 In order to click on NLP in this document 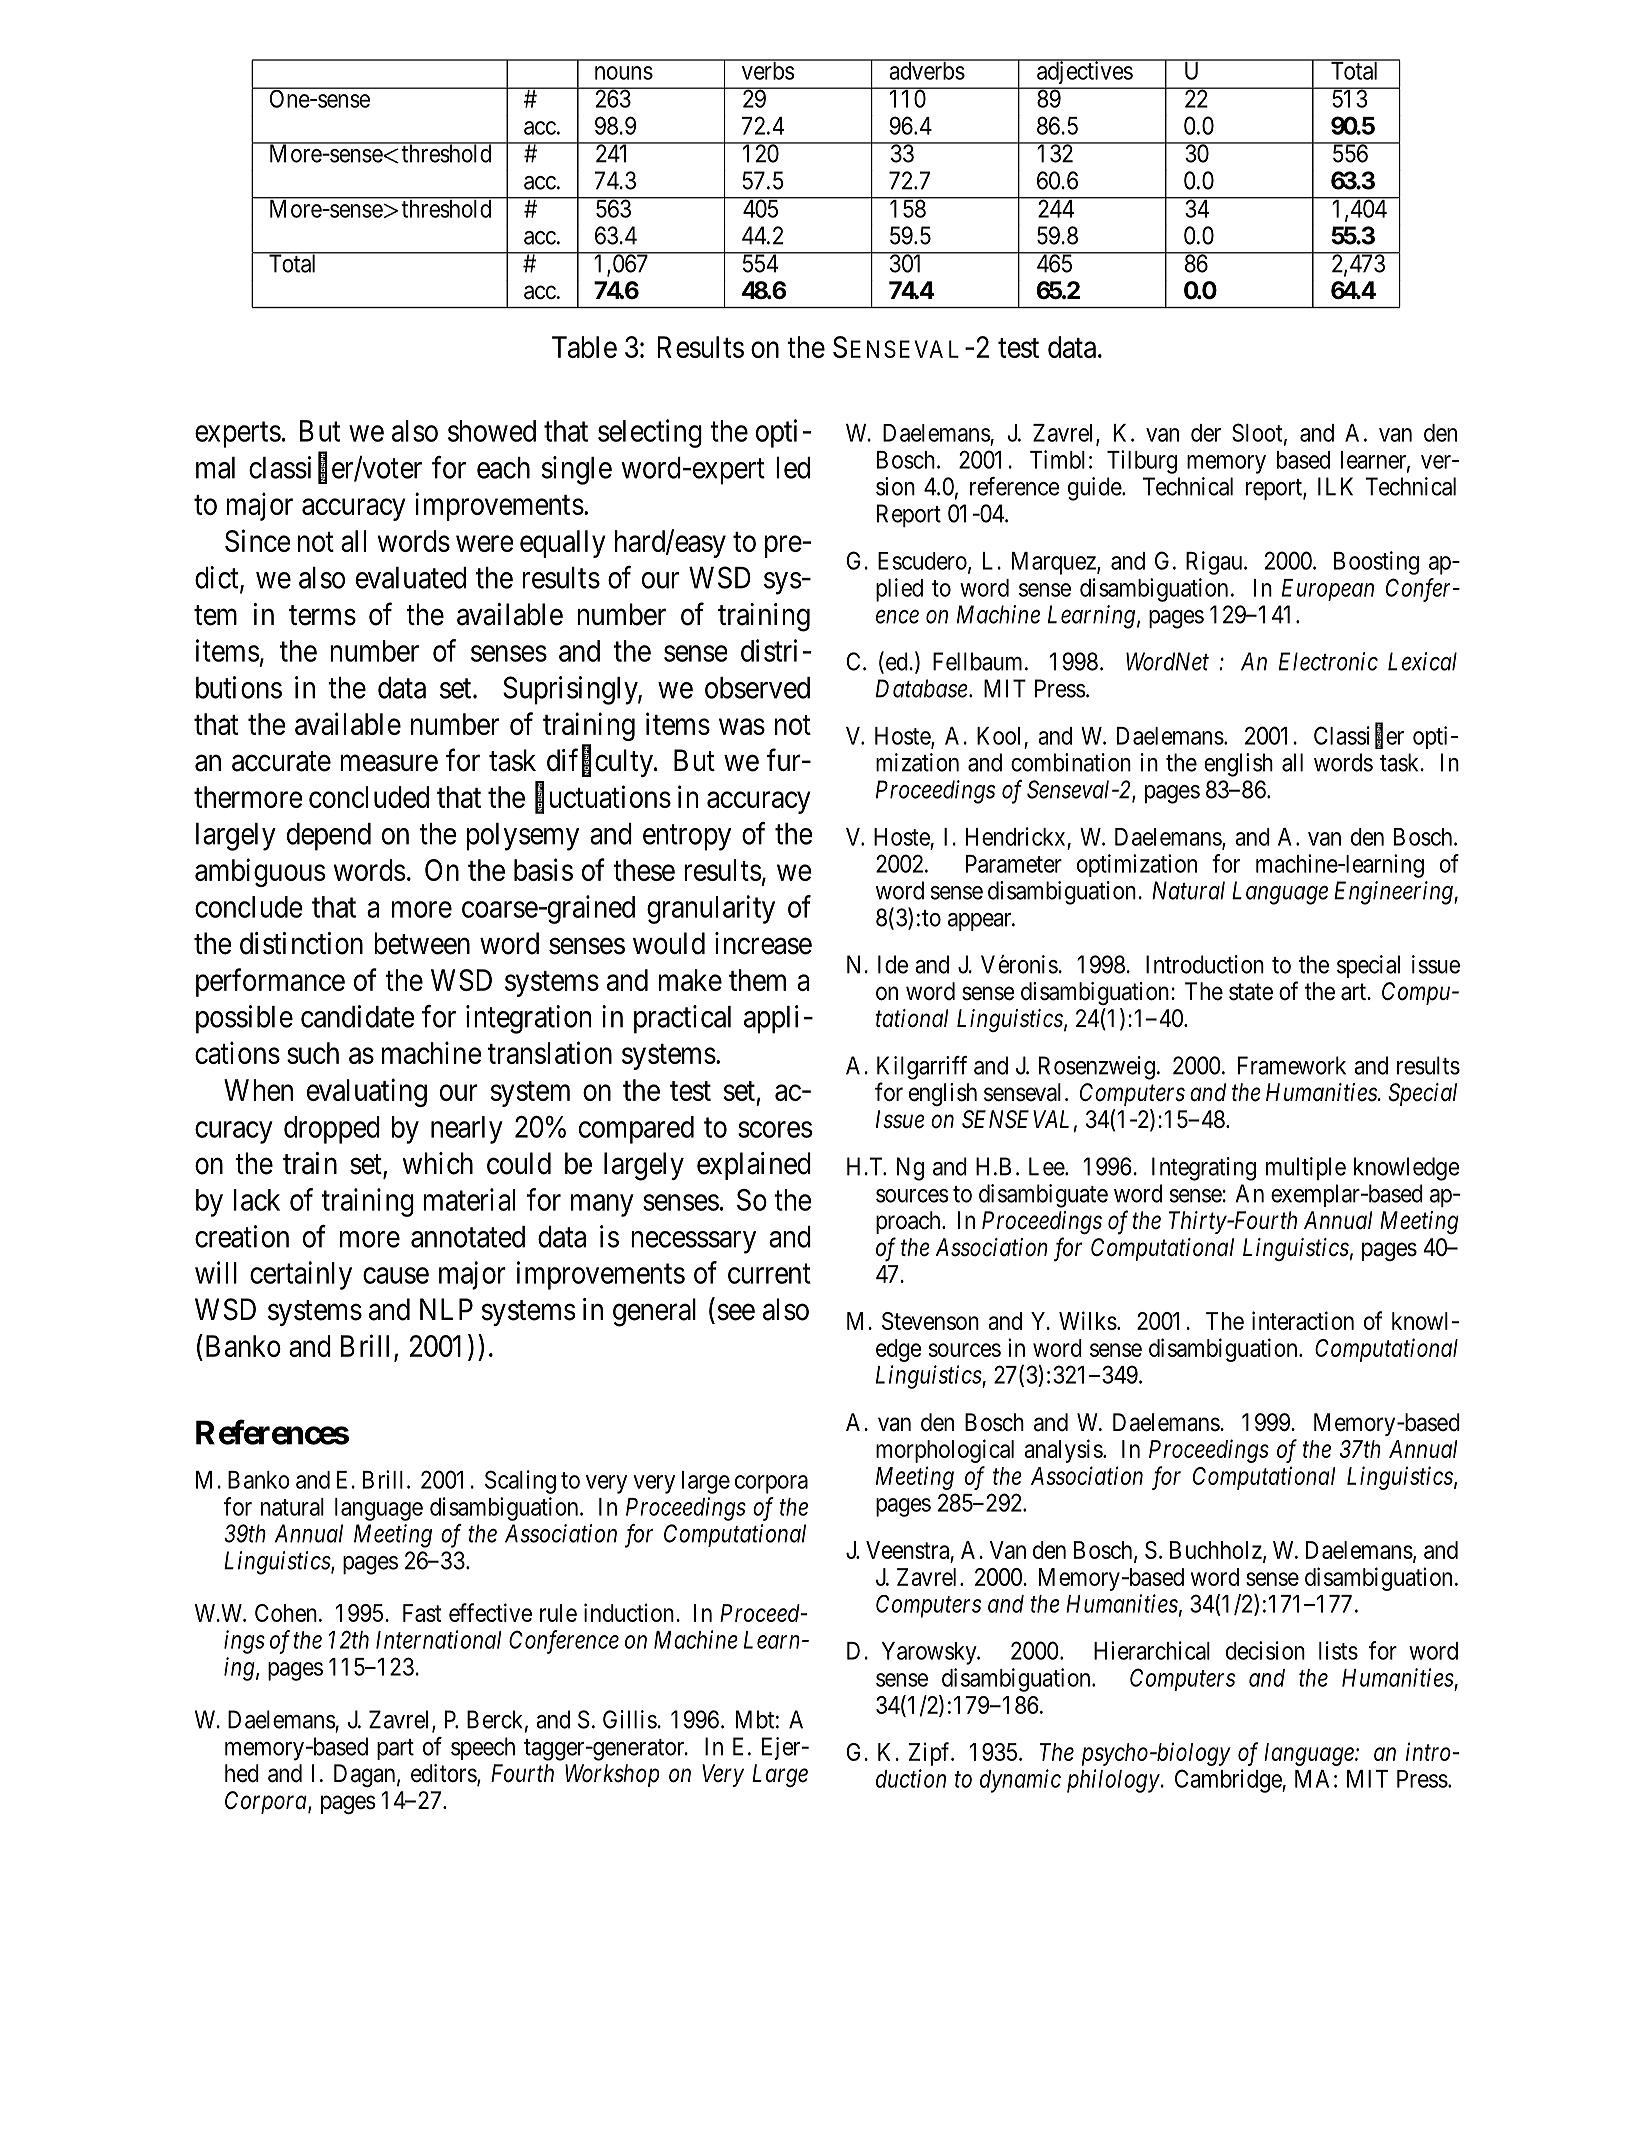, I will do `click(446, 1309)`.
